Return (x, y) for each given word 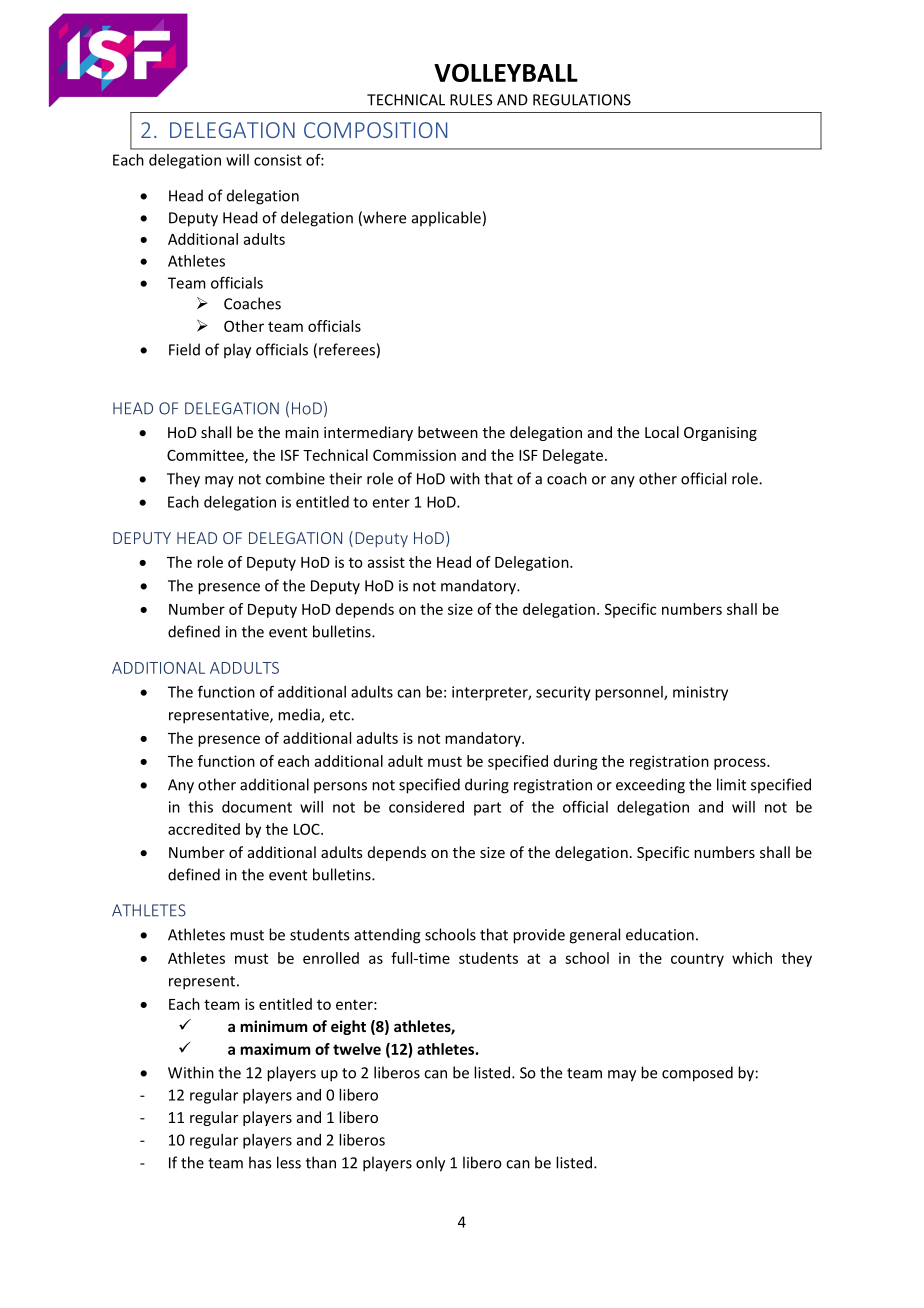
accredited (204, 829)
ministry (700, 693)
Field (184, 349)
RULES (471, 100)
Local (662, 432)
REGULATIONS (582, 100)
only (430, 1164)
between (448, 432)
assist (386, 562)
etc (341, 715)
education (660, 934)
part (487, 809)
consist (278, 160)
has (260, 1162)
